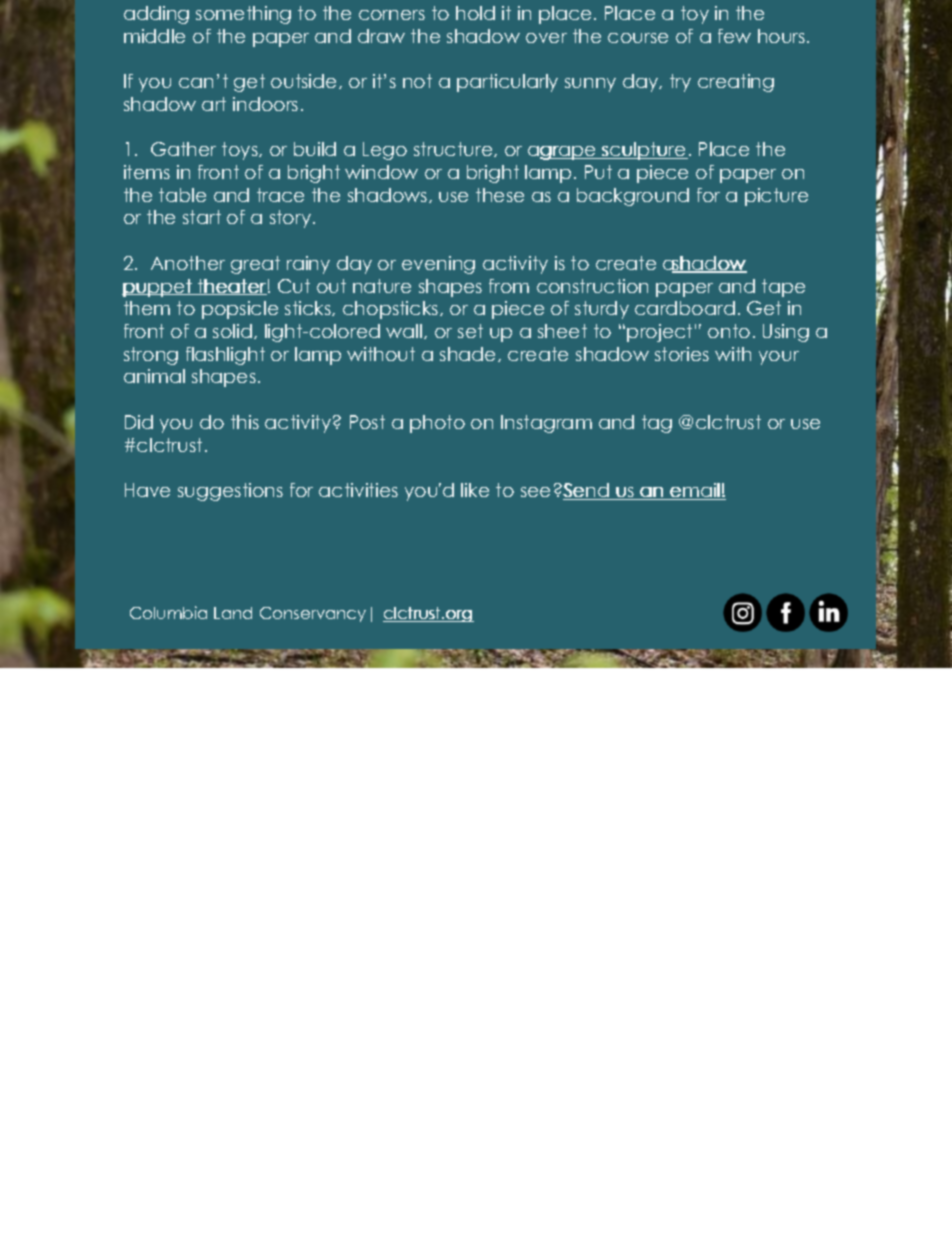  I want to click on Land, so click(233, 613).
